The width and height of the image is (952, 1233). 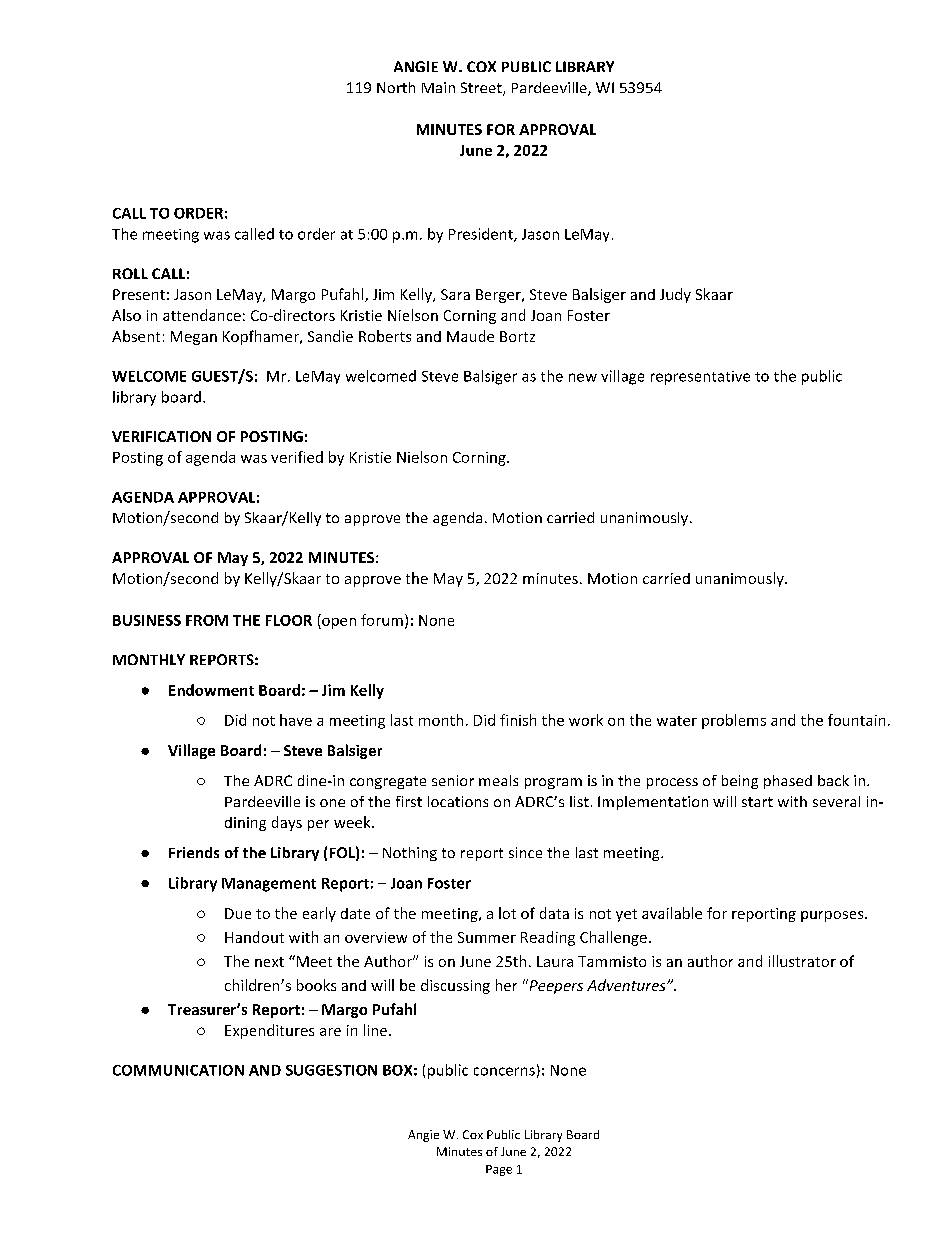 What do you see at coordinates (734, 721) in the image?
I see `problems` at bounding box center [734, 721].
